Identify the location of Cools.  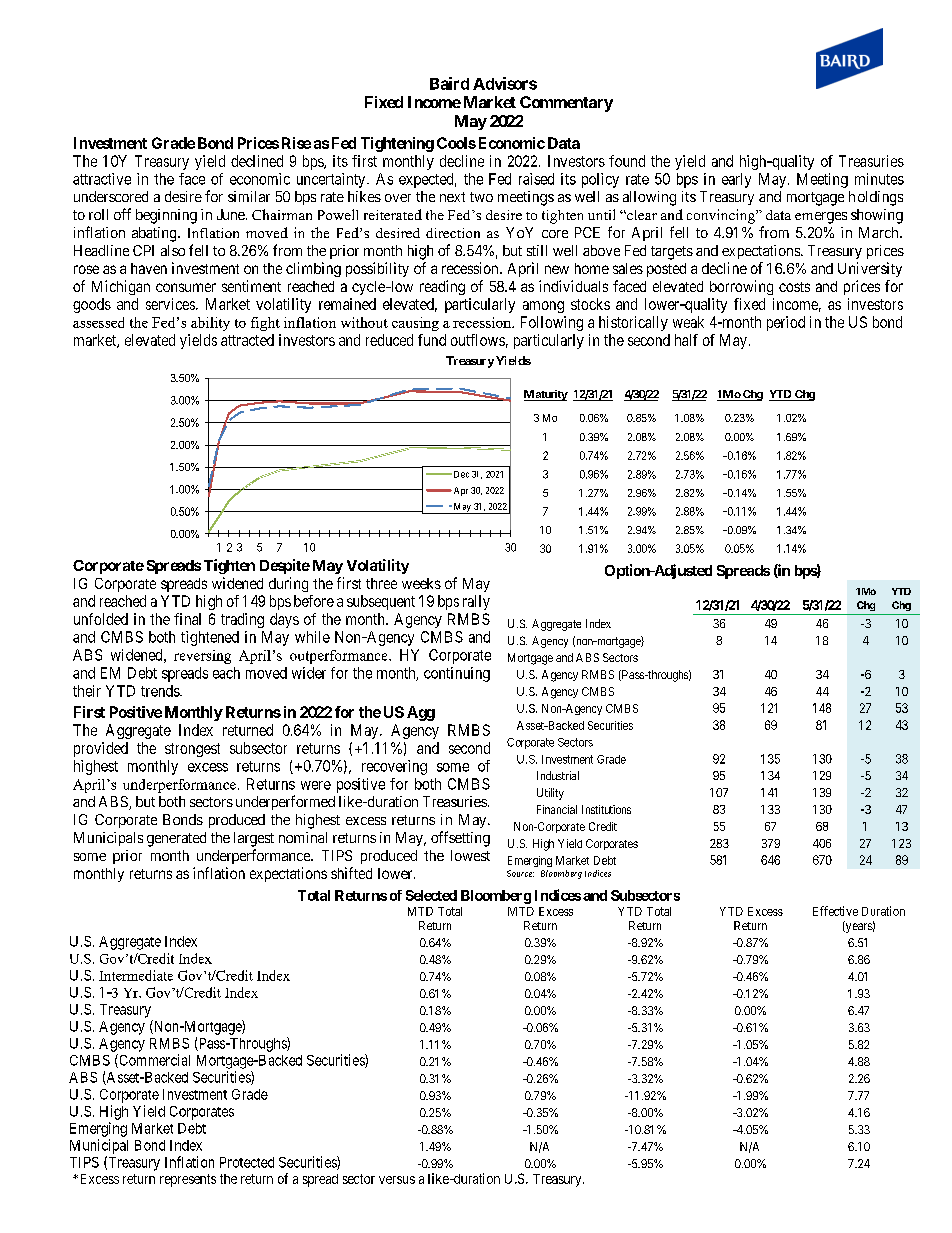
(456, 143).
